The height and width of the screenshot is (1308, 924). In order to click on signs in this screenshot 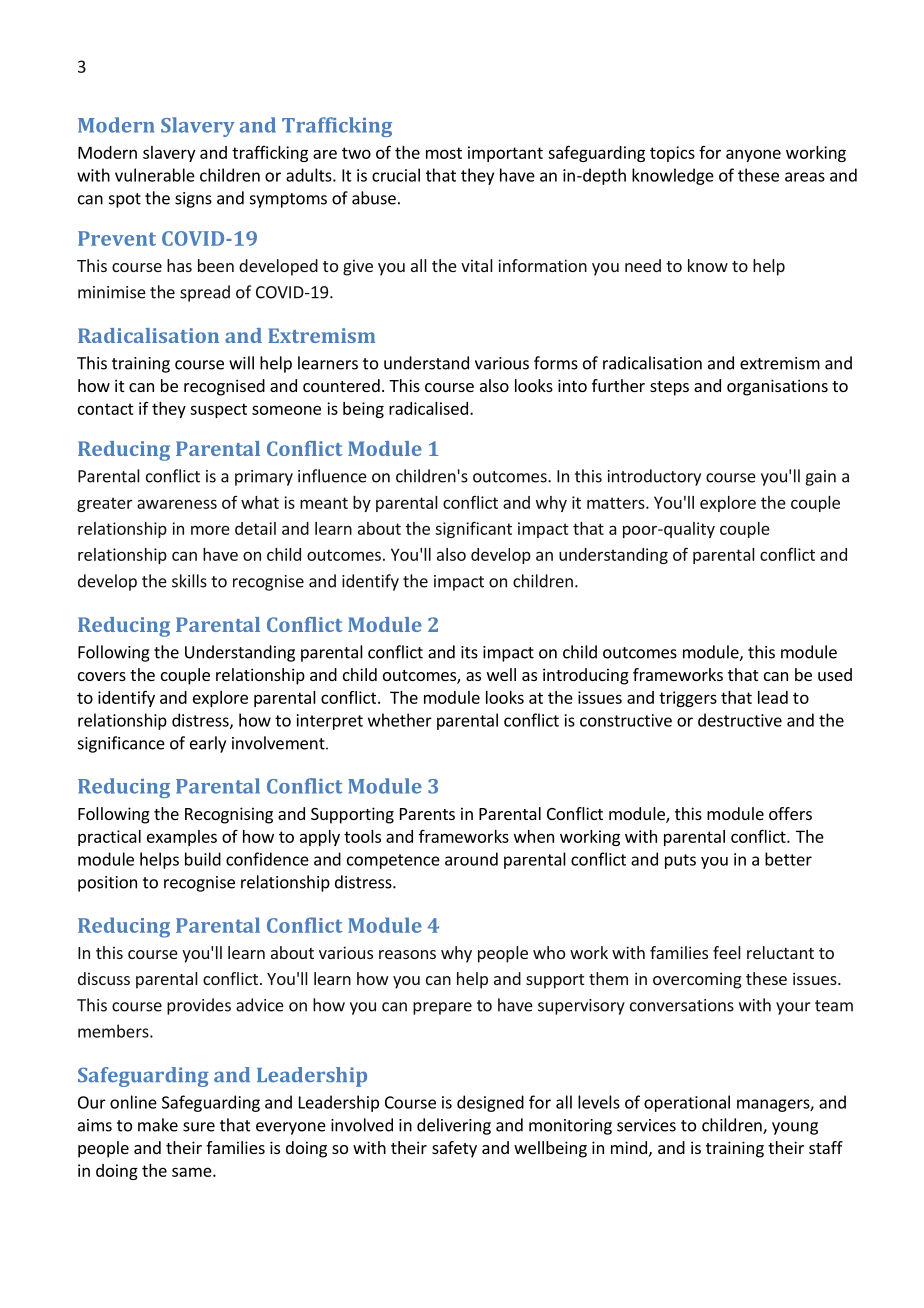, I will do `click(193, 200)`.
